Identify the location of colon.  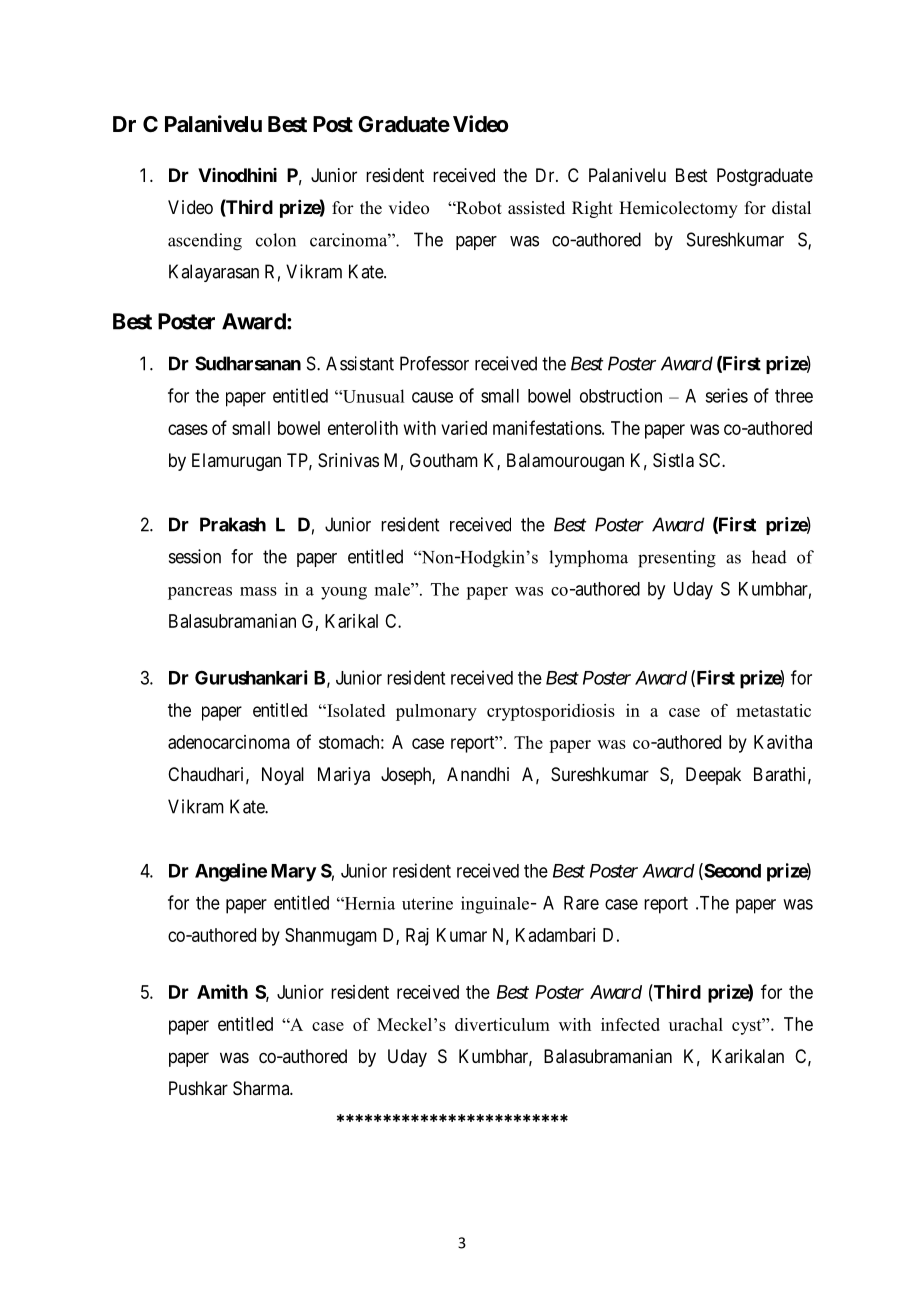
(276, 240).
